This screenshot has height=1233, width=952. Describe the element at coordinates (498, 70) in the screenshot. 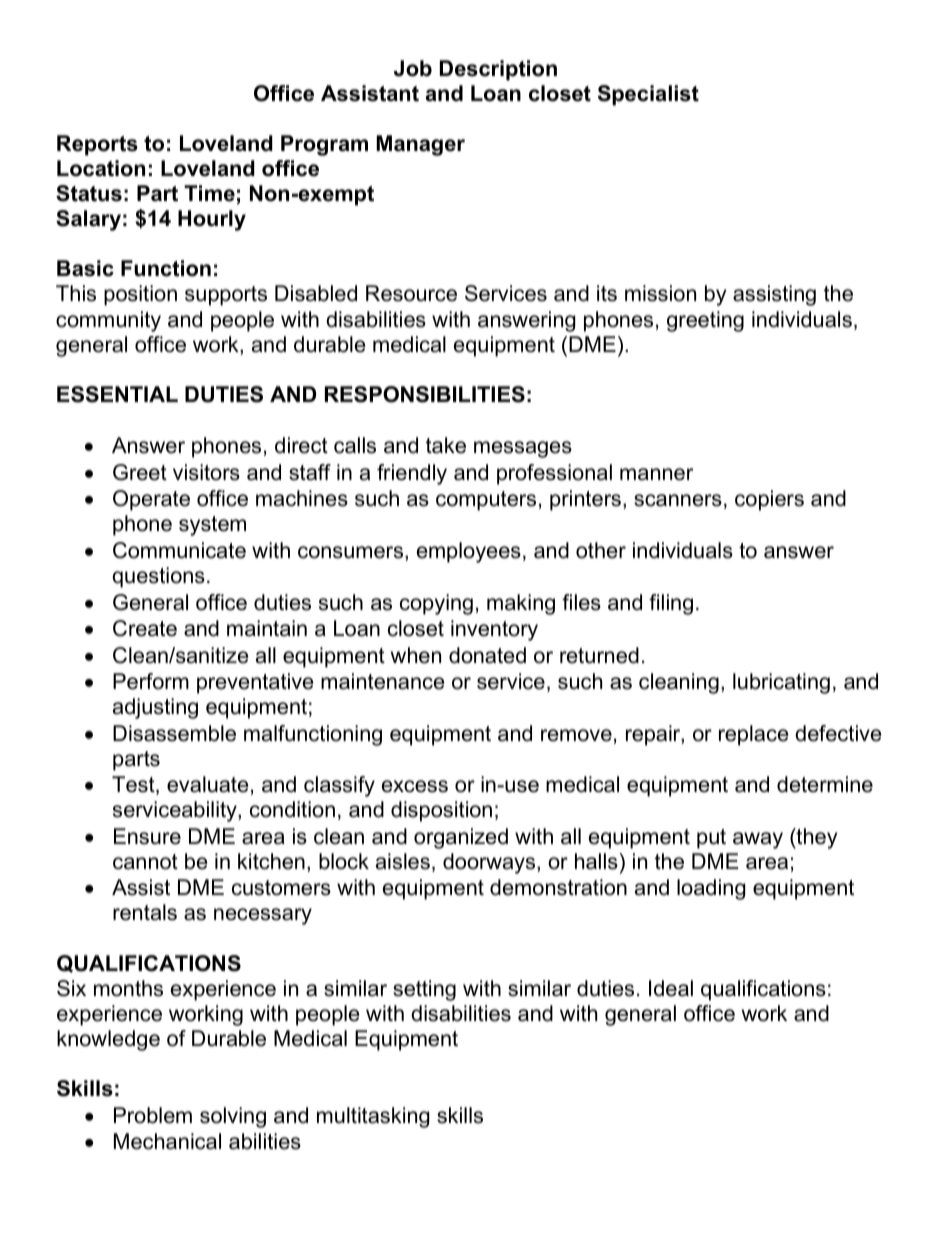

I see `Description` at that location.
